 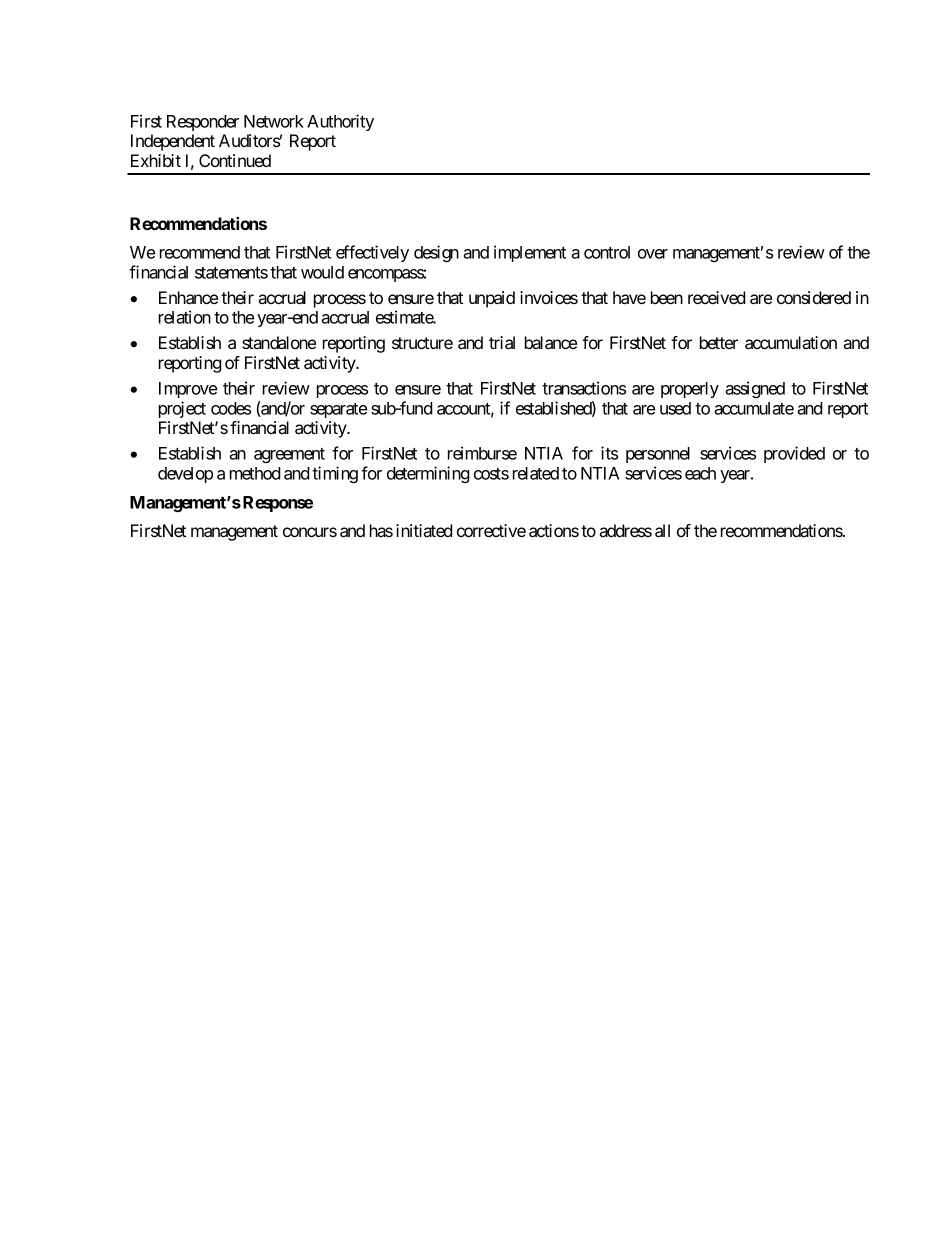 I want to click on better, so click(x=719, y=342).
